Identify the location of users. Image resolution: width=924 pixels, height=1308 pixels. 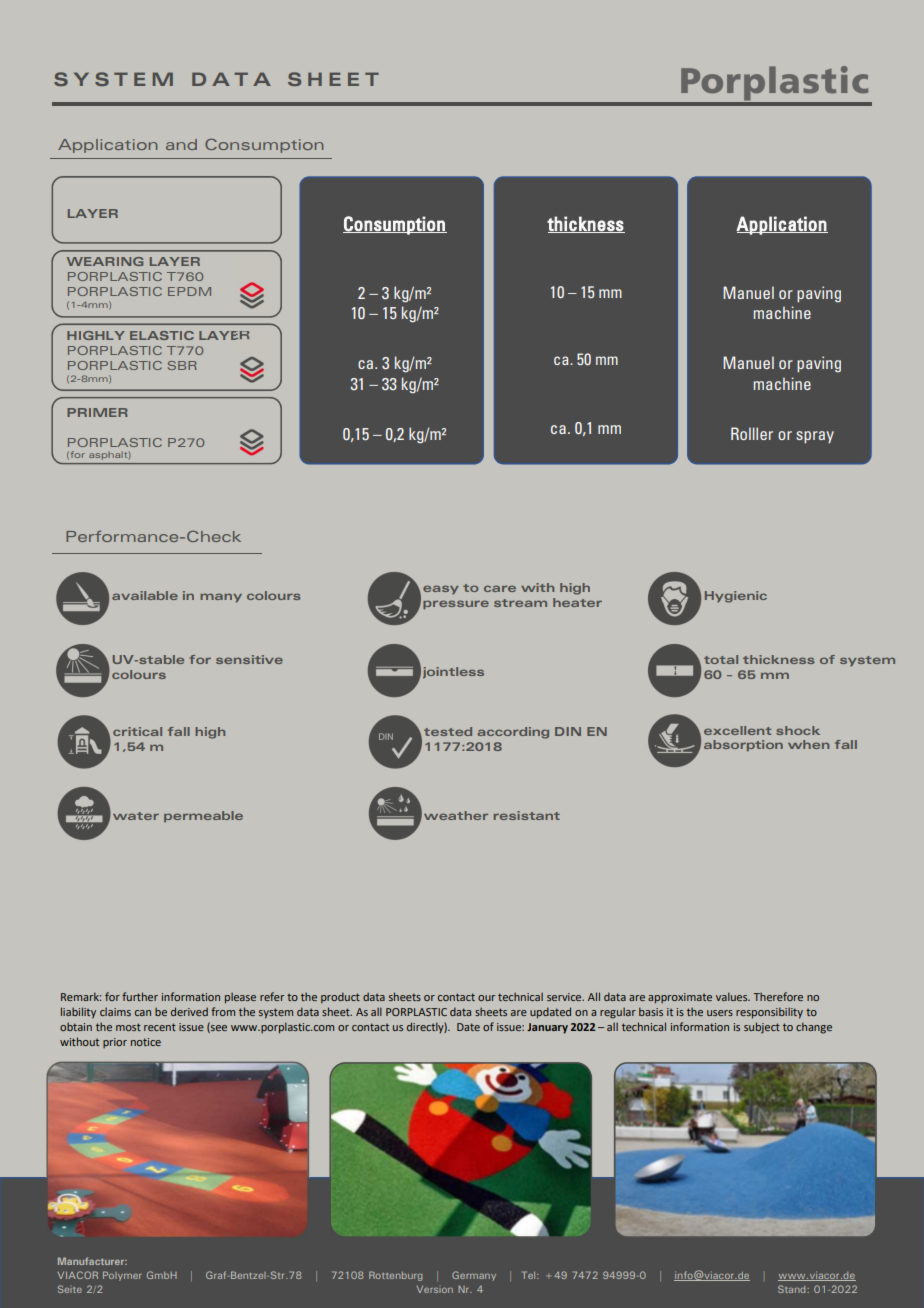
(720, 1013).
